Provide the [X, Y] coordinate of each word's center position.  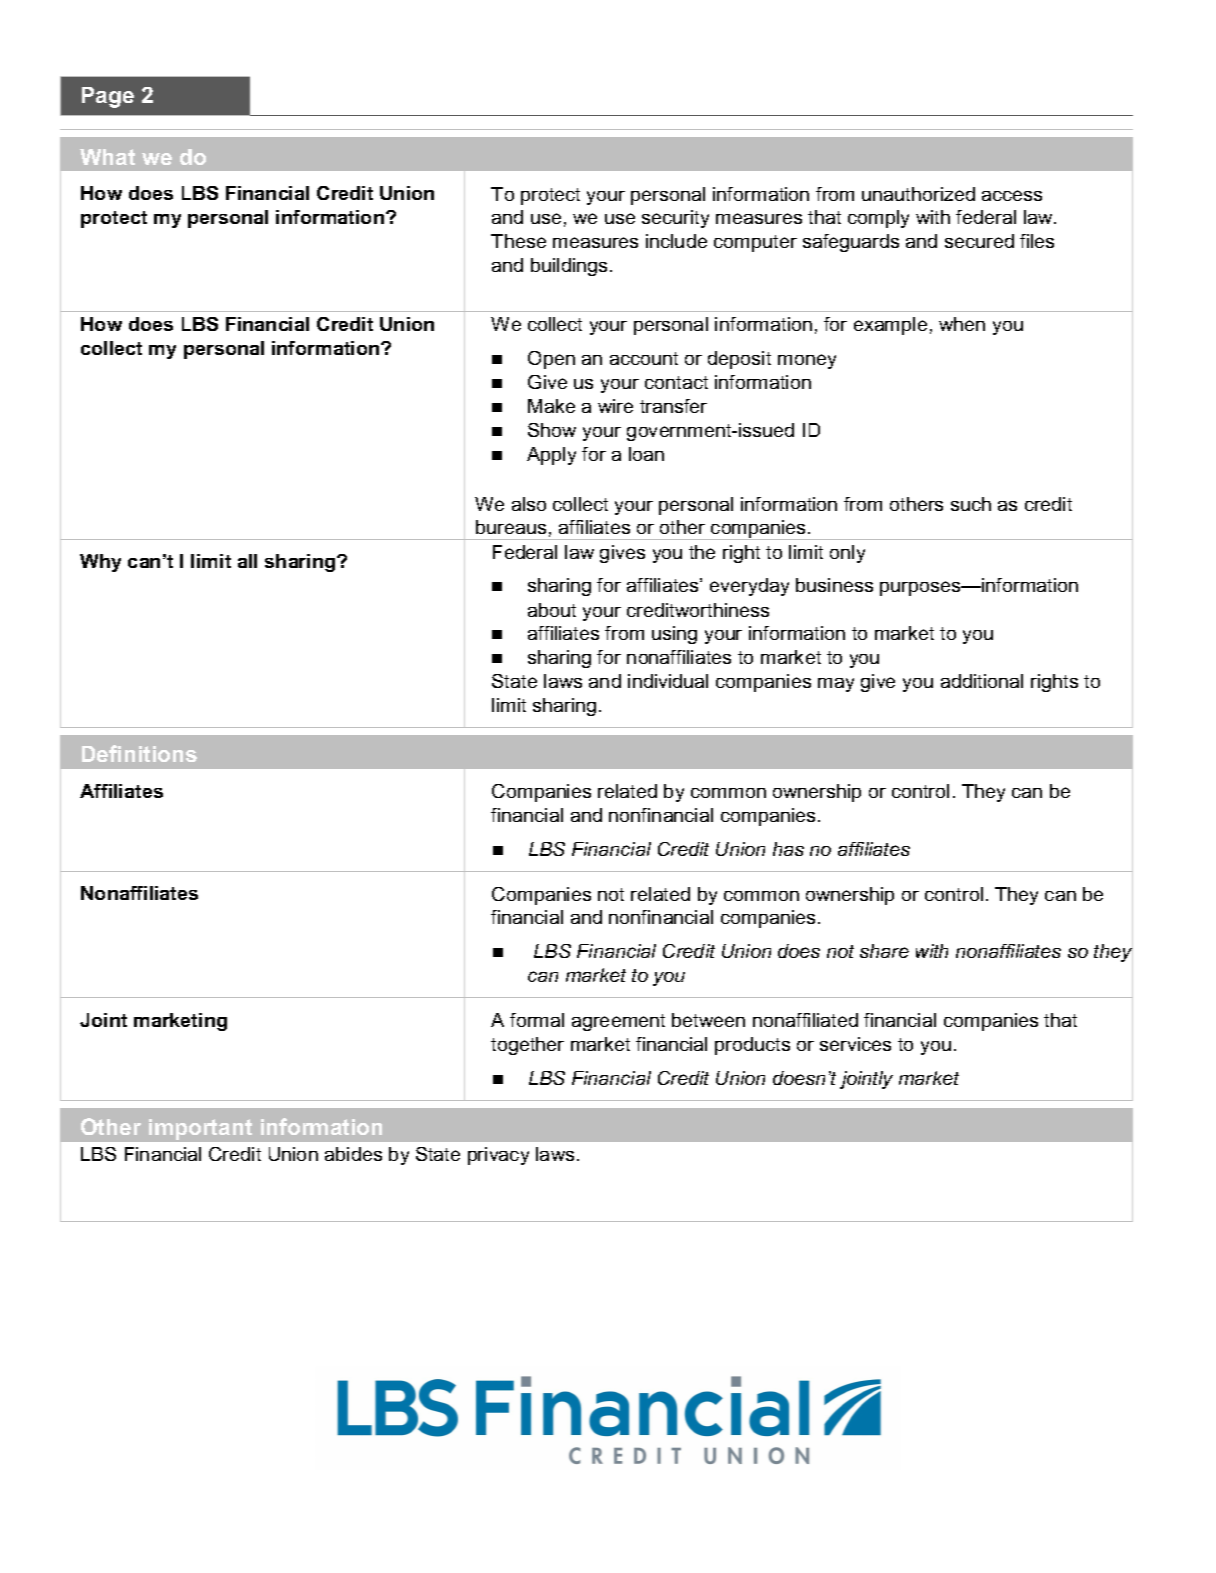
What [107, 157]
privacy [498, 1156]
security [675, 219]
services [855, 1044]
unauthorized [918, 194]
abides [353, 1154]
